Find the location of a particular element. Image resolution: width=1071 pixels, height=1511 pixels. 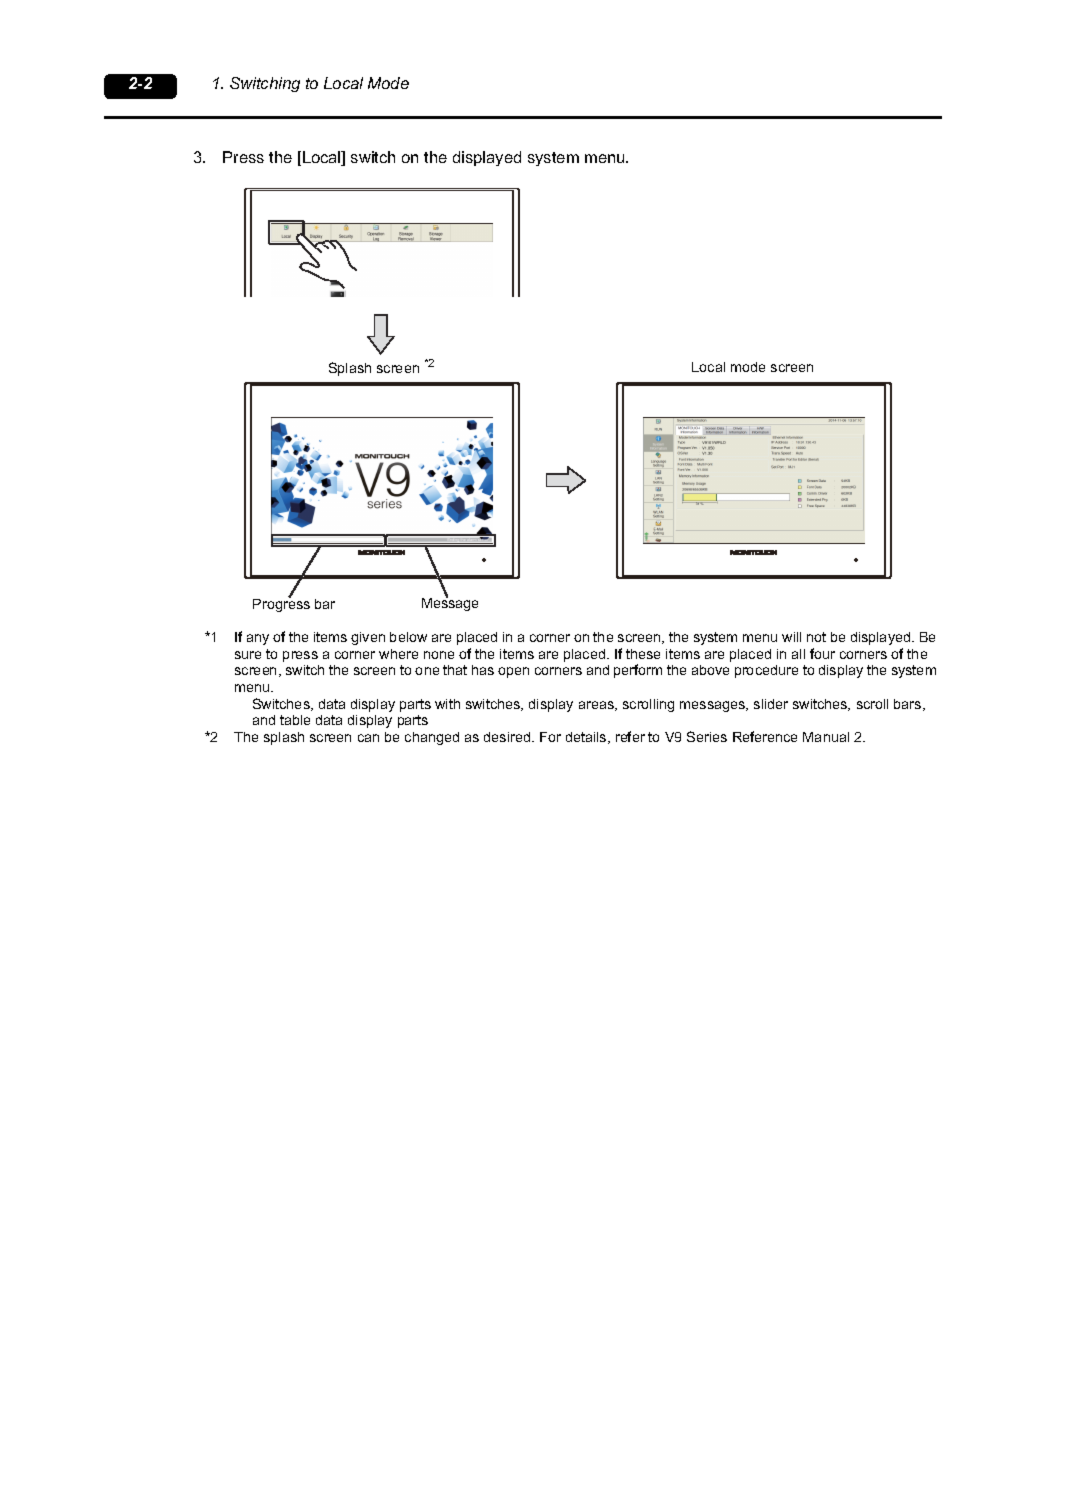

can is located at coordinates (368, 738).
